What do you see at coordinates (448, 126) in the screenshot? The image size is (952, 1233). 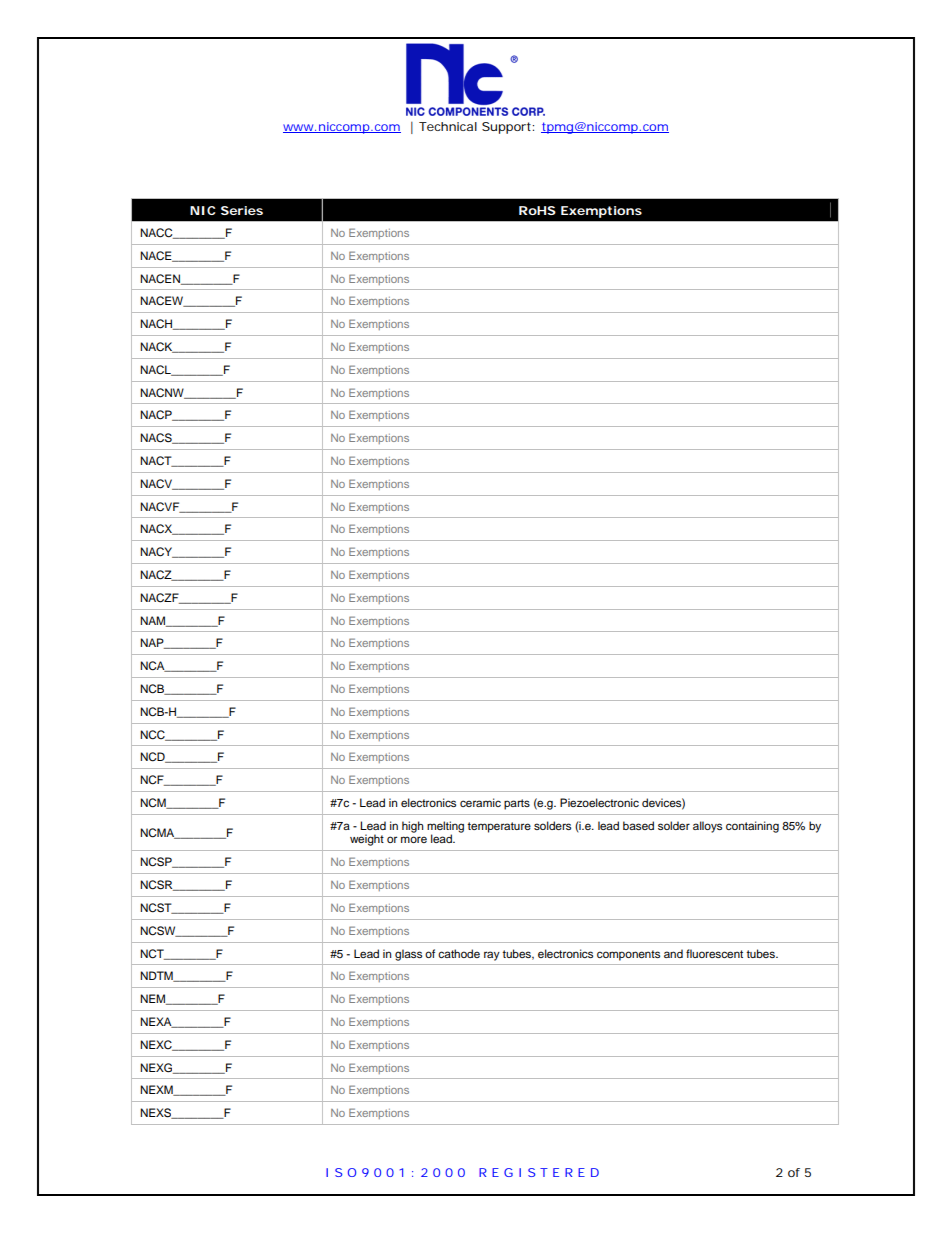 I see `Technical` at bounding box center [448, 126].
